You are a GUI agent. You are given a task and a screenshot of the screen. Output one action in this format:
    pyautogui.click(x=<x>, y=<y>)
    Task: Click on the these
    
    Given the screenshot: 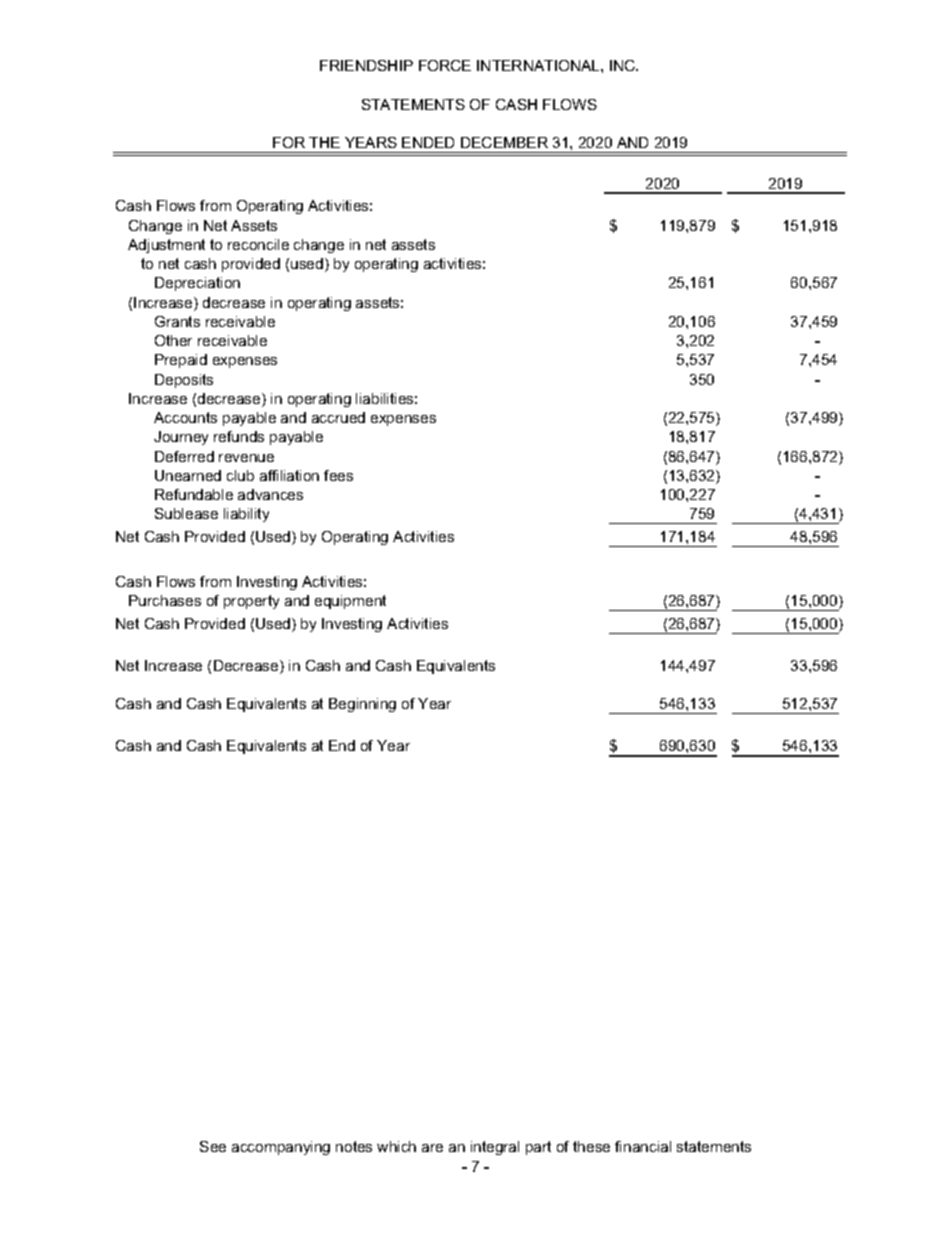 What is the action you would take?
    pyautogui.click(x=591, y=1146)
